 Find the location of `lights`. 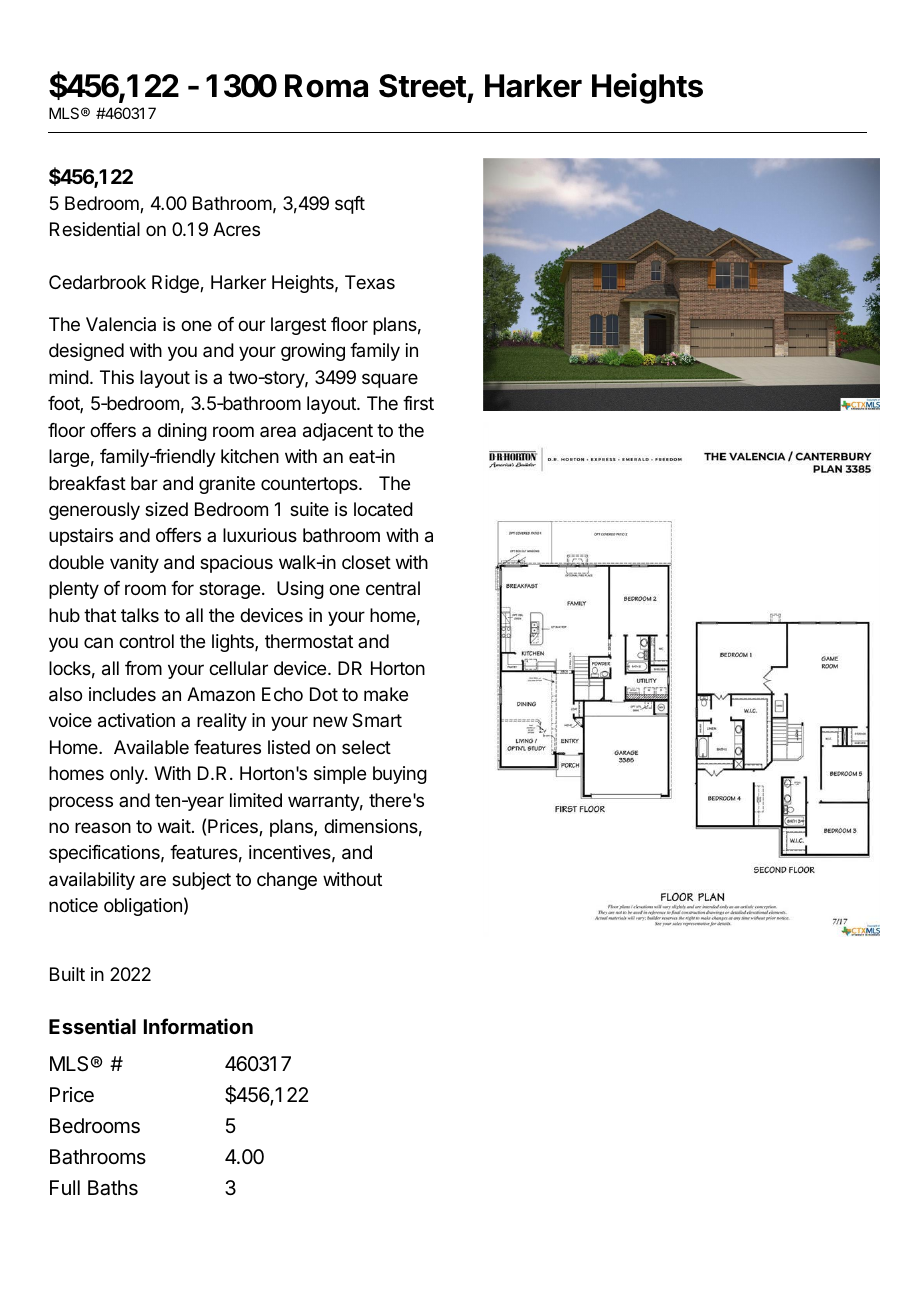

lights is located at coordinates (234, 643).
